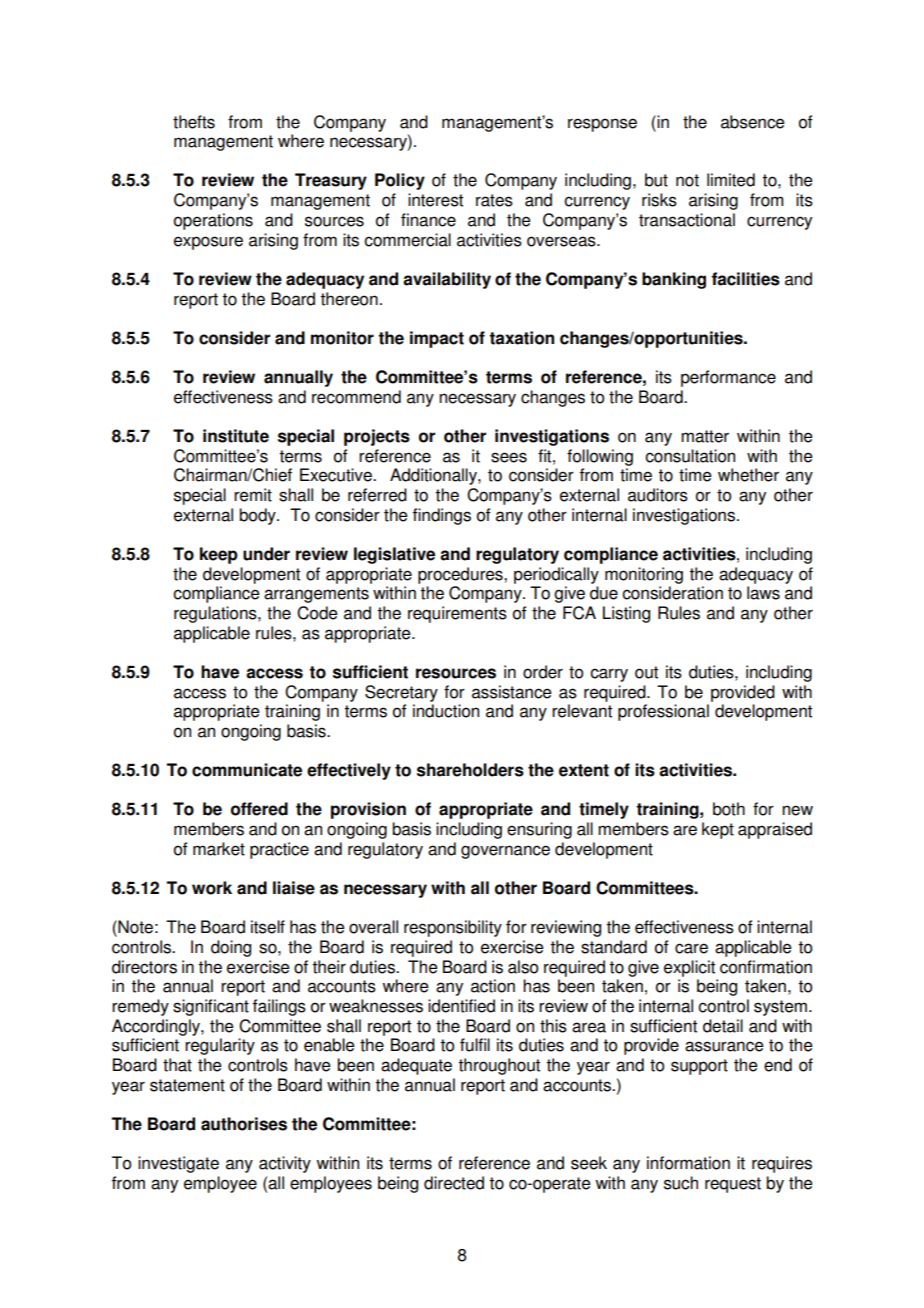 The width and height of the screenshot is (924, 1308). What do you see at coordinates (194, 122) in the screenshot?
I see `thefts` at bounding box center [194, 122].
